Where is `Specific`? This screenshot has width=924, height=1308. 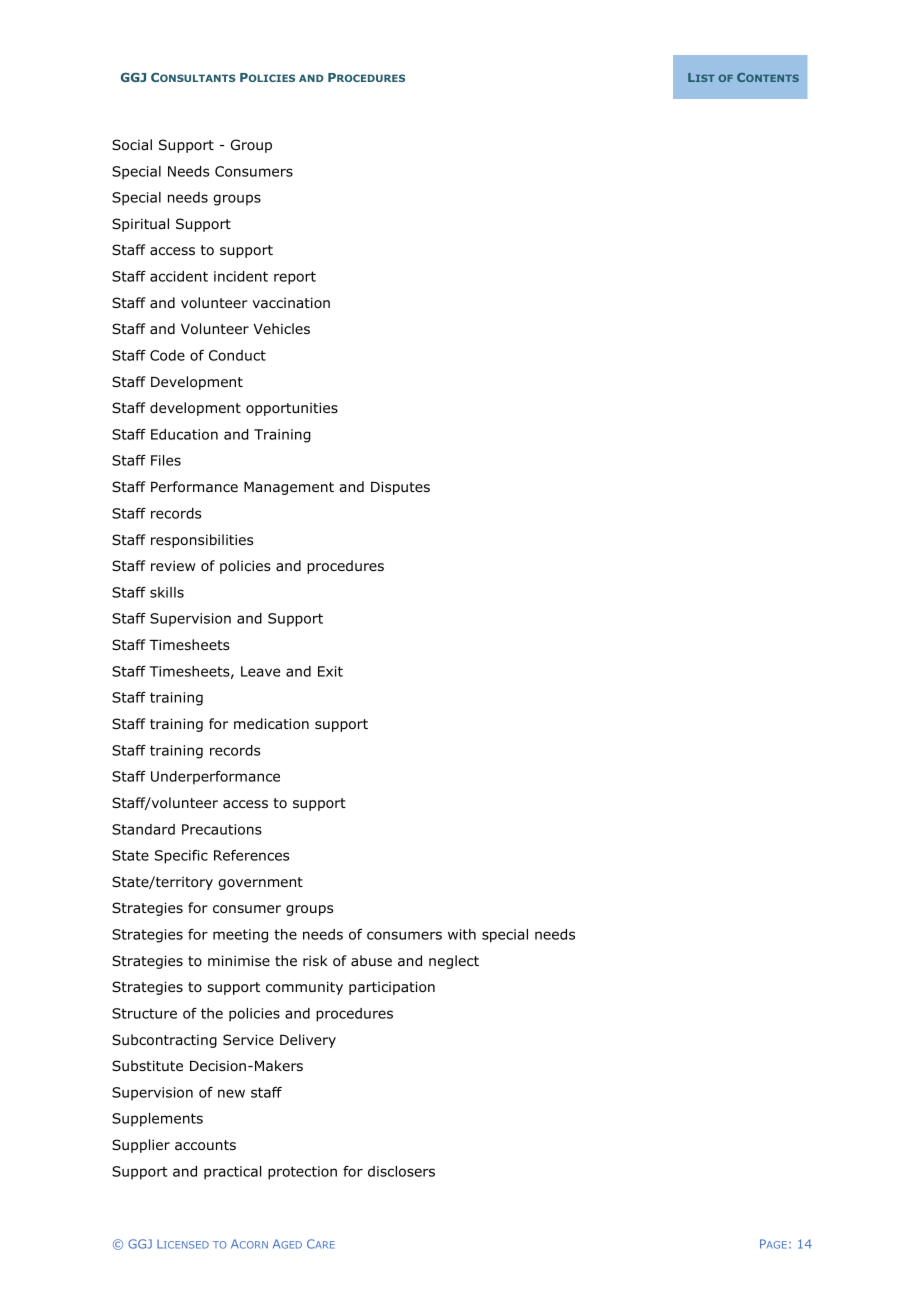
Specific is located at coordinates (181, 857).
